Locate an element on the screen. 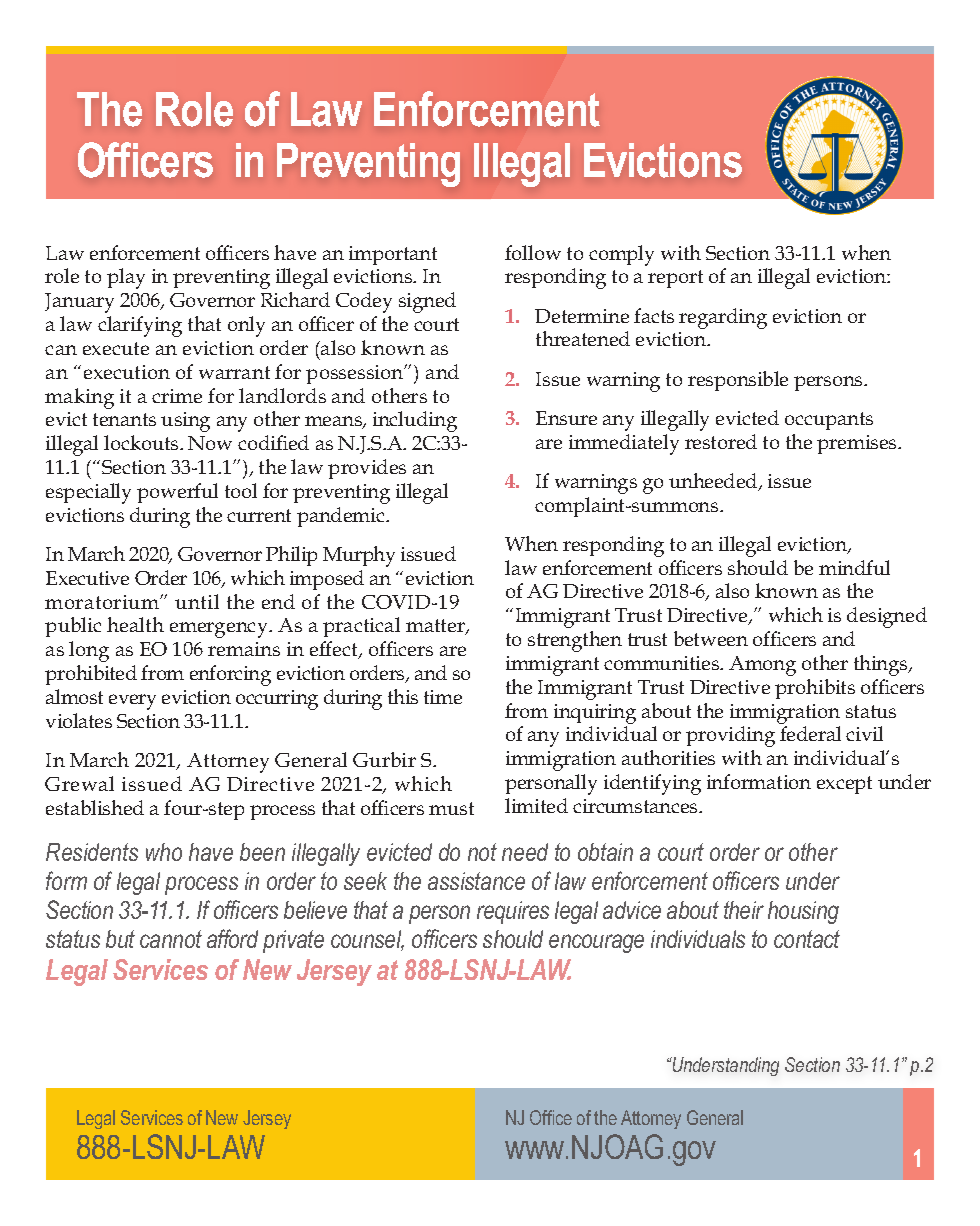 The image size is (980, 1226). follow is located at coordinates (533, 252).
